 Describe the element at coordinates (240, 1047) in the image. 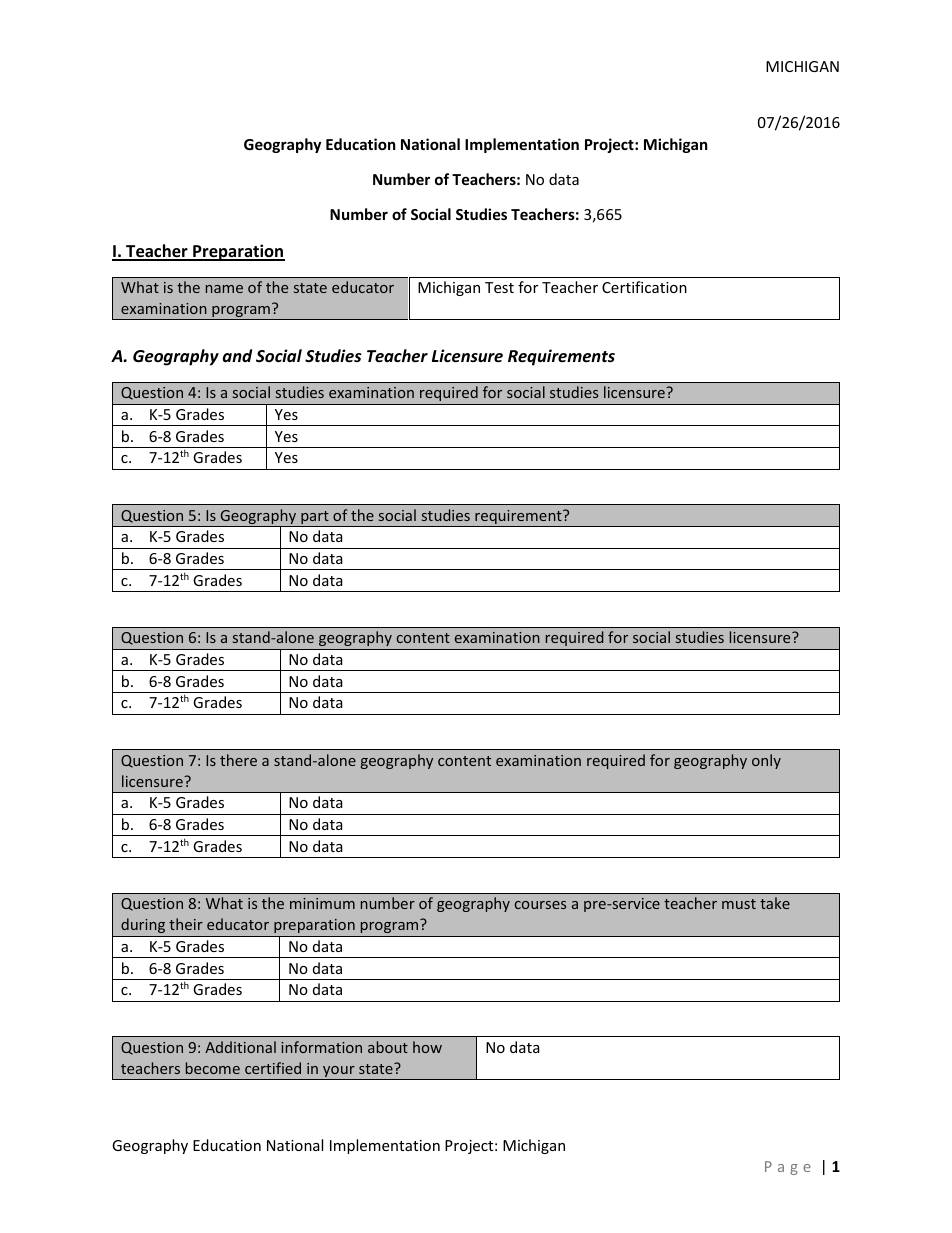

I see `Additional` at that location.
